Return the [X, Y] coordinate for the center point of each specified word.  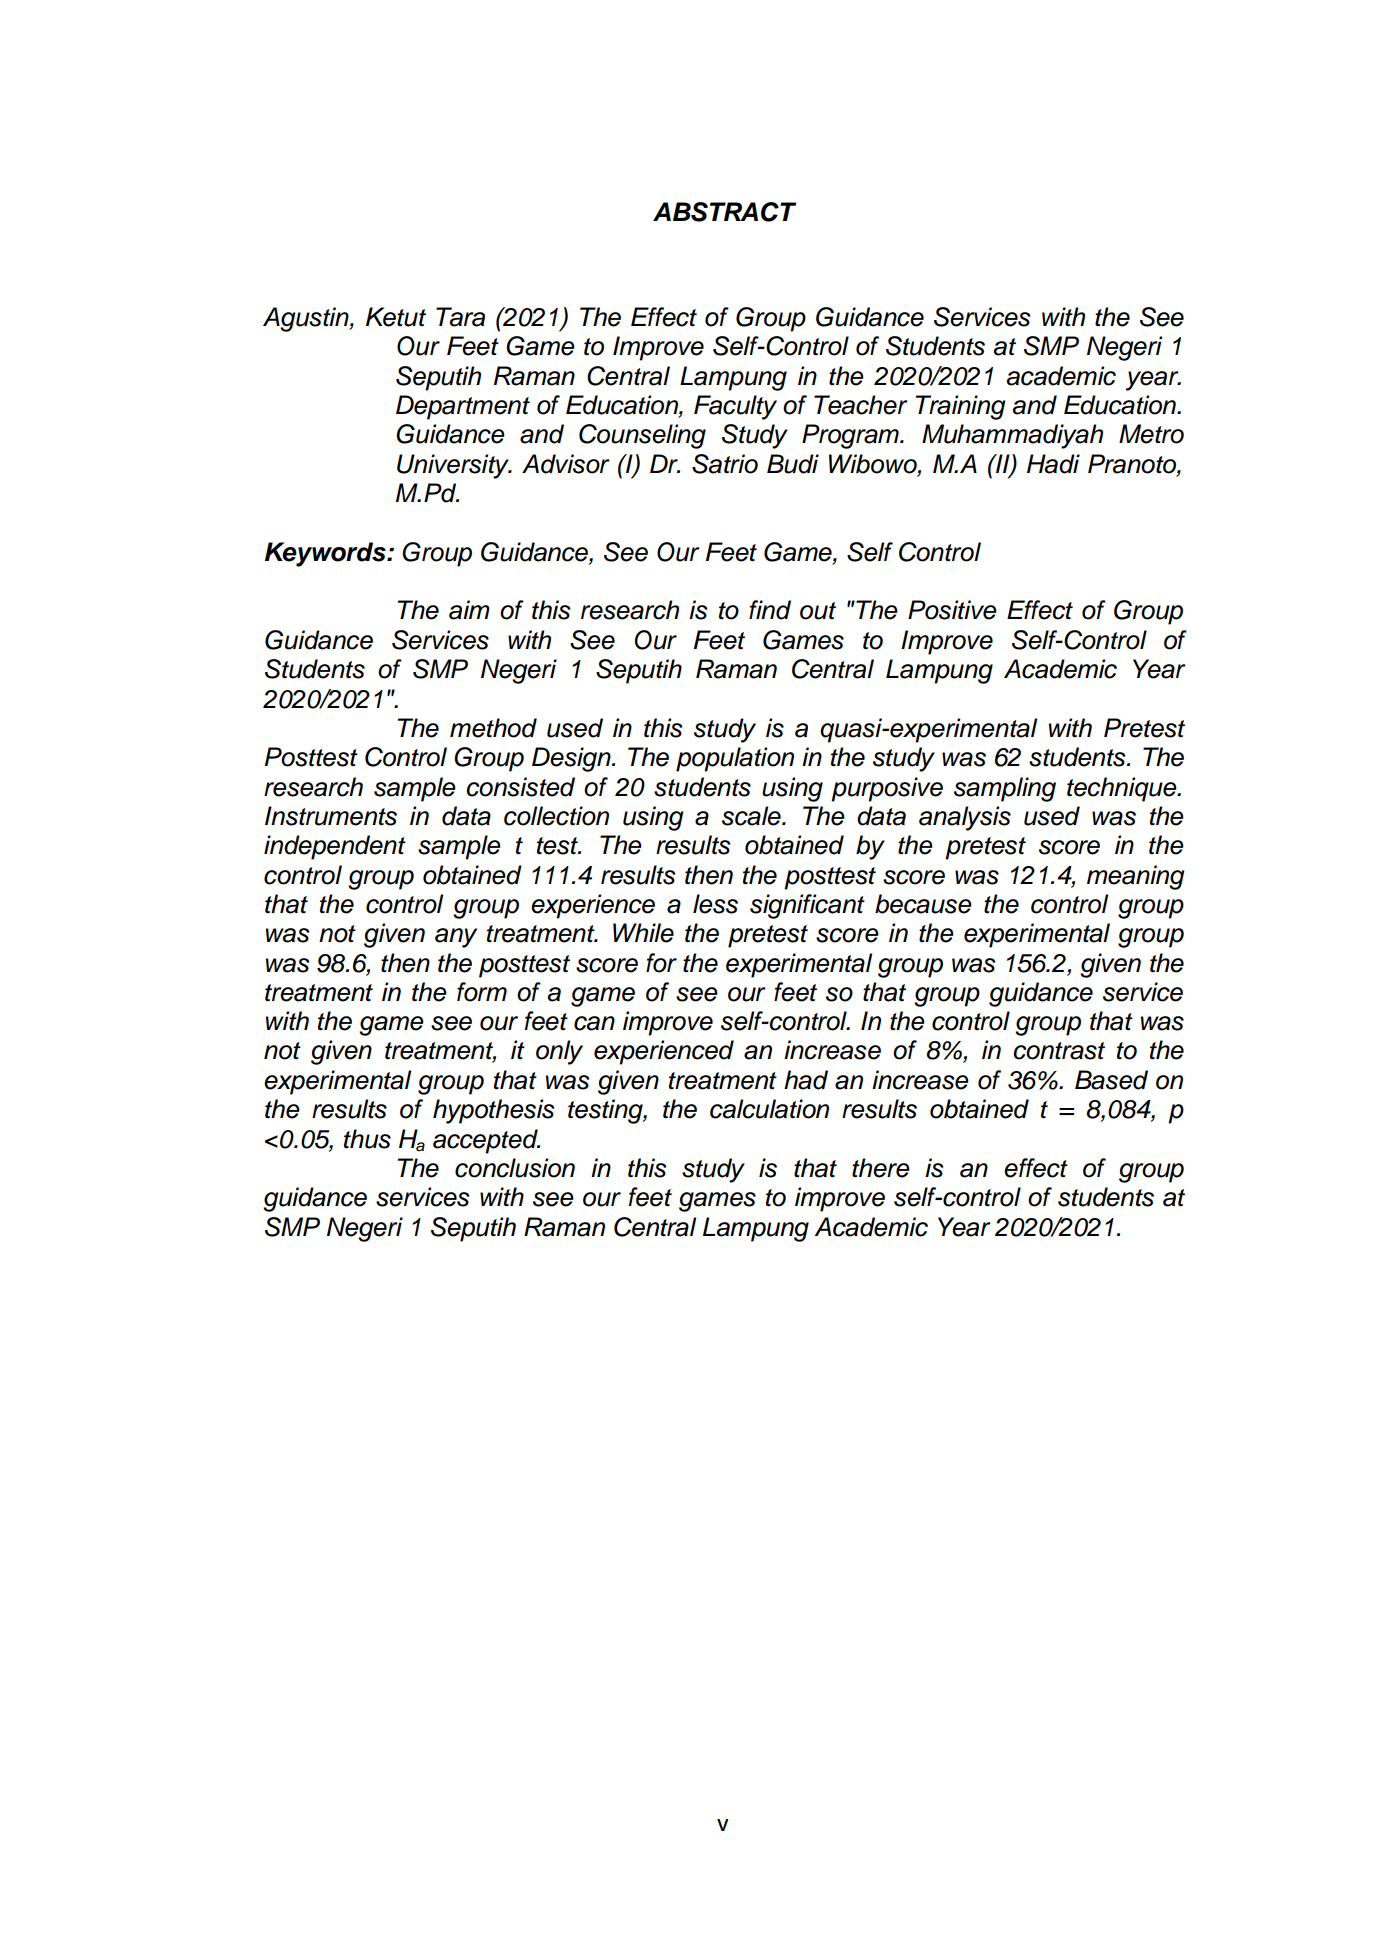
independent [335, 847]
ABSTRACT [724, 212]
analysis [965, 818]
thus [367, 1139]
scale [752, 816]
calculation [769, 1109]
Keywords [326, 554]
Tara [460, 317]
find [770, 610]
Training [961, 407]
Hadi [1053, 464]
